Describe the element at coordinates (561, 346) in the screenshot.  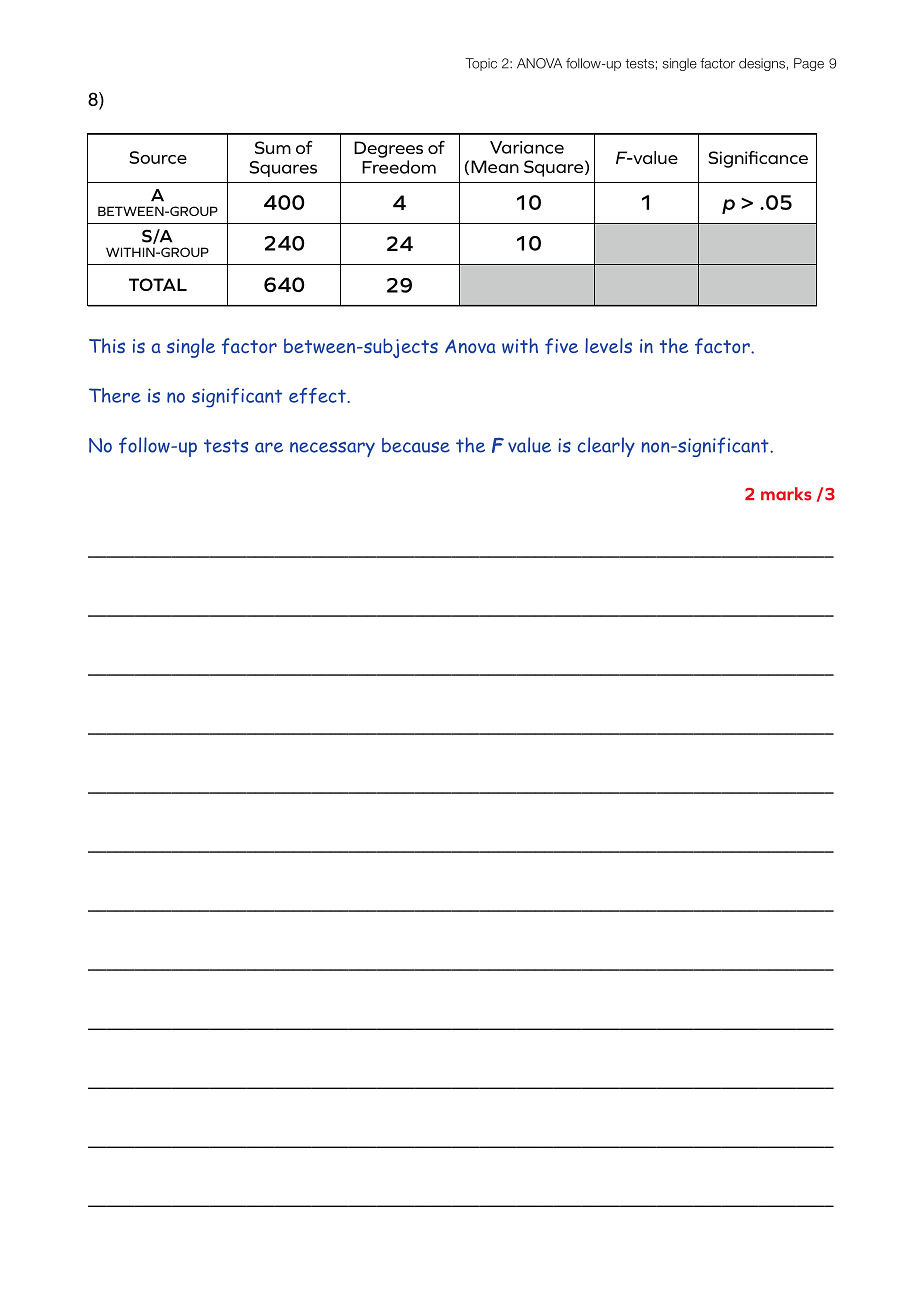
I see `five` at that location.
